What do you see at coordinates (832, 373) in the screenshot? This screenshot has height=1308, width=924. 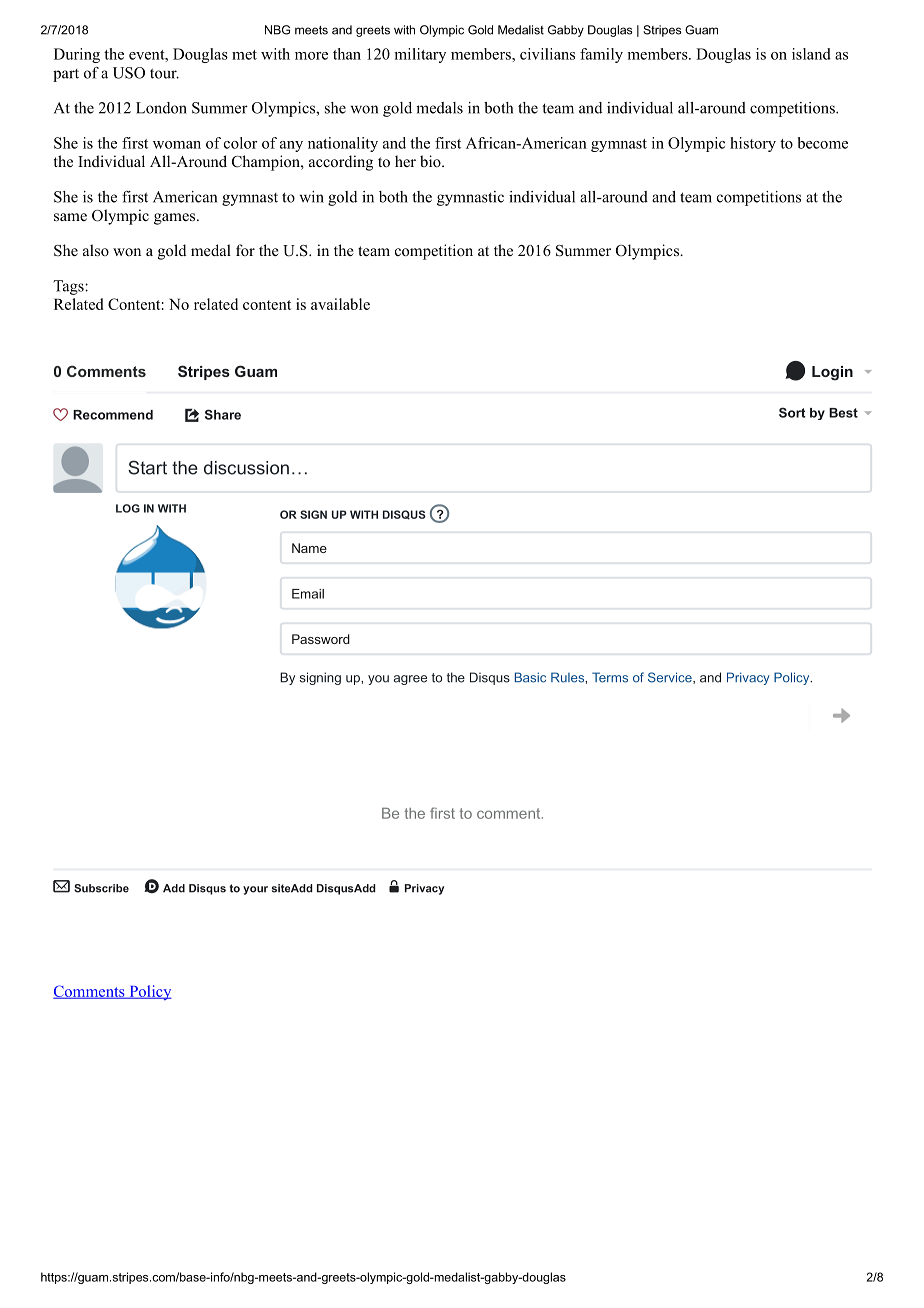 I see `Login` at bounding box center [832, 373].
